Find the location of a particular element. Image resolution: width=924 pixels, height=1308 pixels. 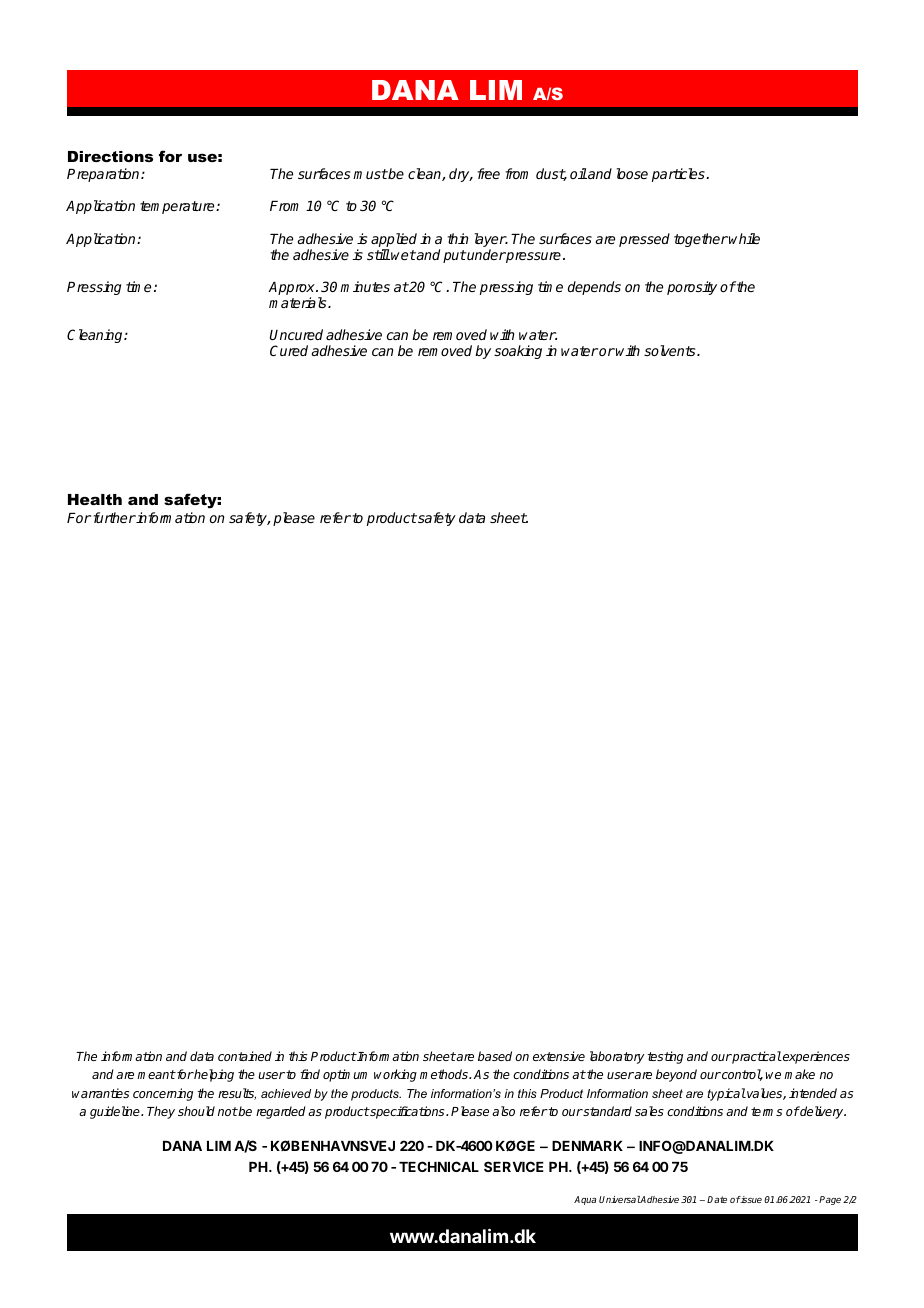

contained is located at coordinates (245, 1056).
